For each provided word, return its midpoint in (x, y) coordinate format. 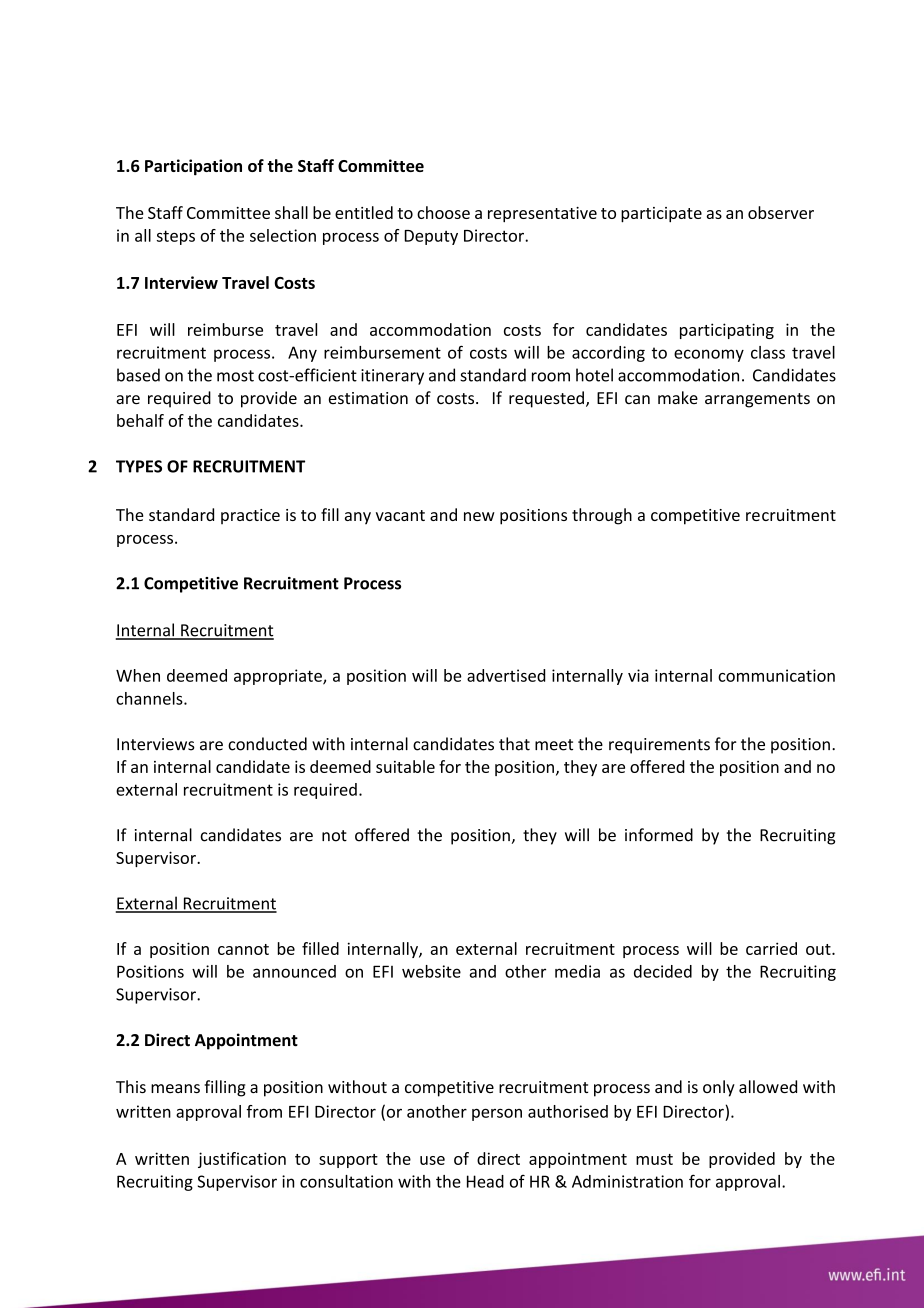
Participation (193, 167)
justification (242, 1160)
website (431, 971)
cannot (243, 949)
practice (250, 516)
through (602, 516)
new (479, 516)
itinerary (392, 377)
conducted (267, 744)
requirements (659, 746)
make (678, 397)
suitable (405, 766)
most (235, 376)
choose (443, 212)
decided (663, 971)
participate (661, 215)
